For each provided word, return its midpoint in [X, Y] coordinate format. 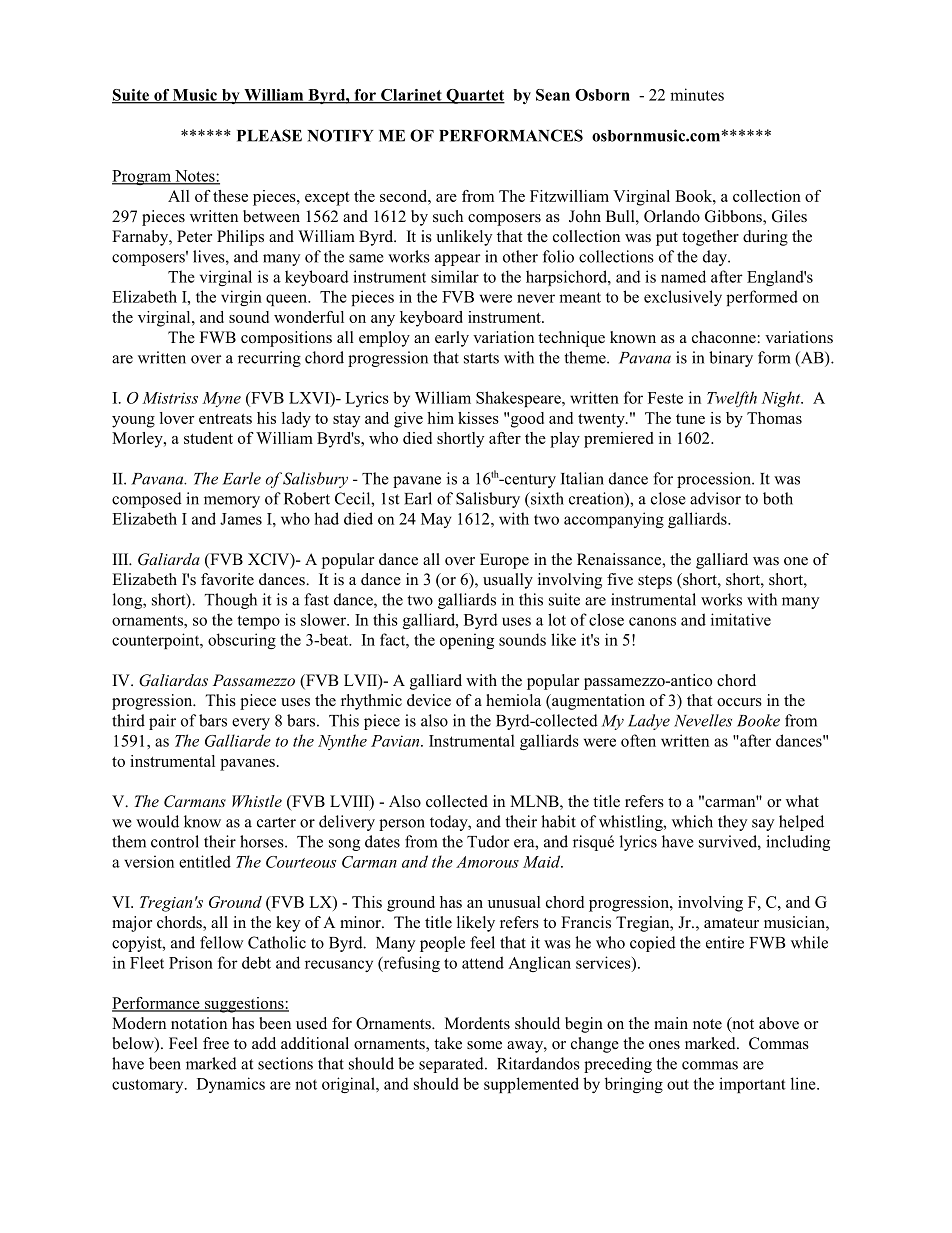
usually [508, 581]
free [216, 1043]
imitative [741, 619]
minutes [697, 94]
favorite [227, 579]
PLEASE [269, 135]
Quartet [474, 96]
